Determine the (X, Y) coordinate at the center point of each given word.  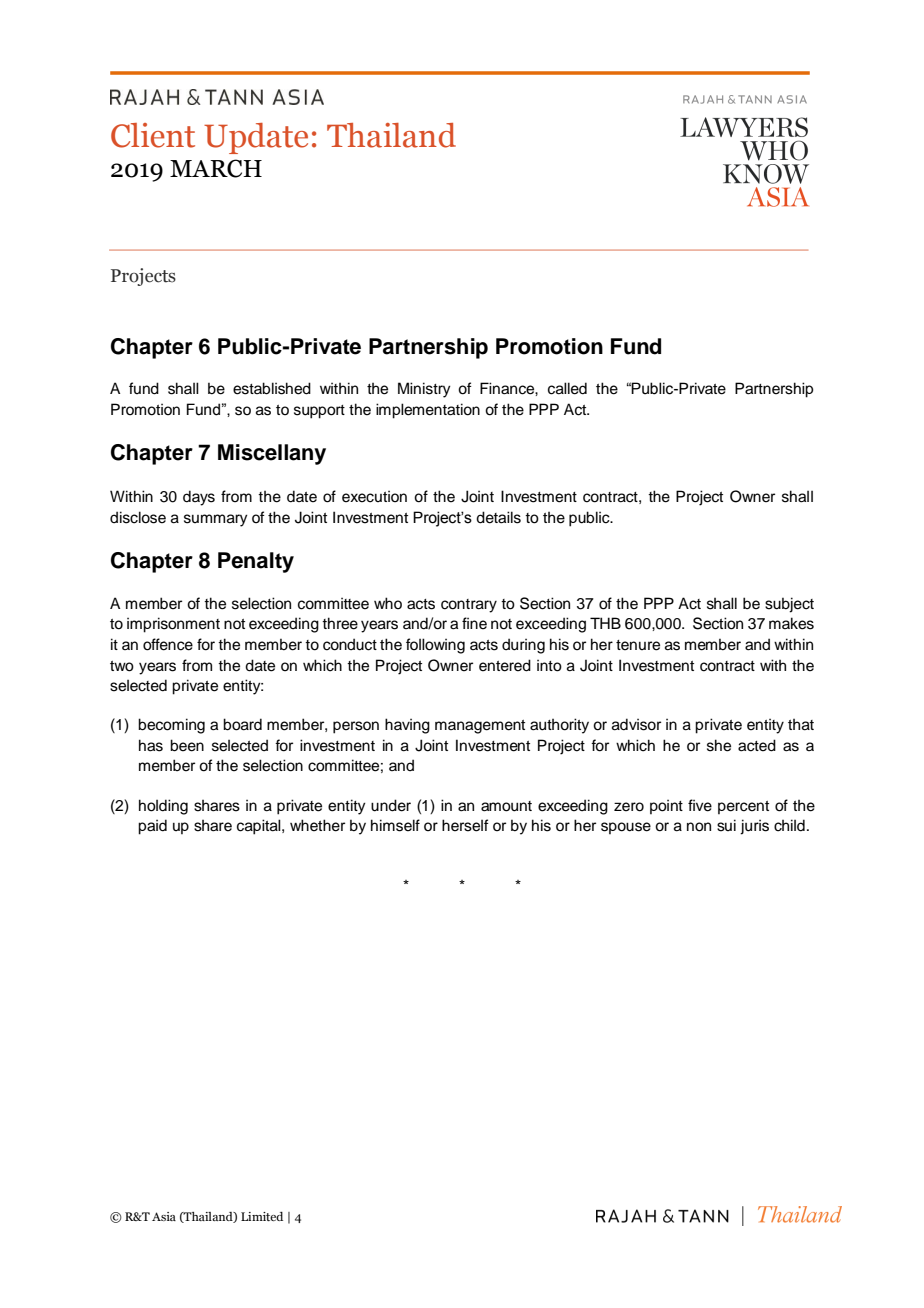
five (700, 805)
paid (152, 827)
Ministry (424, 390)
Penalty (256, 562)
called (567, 388)
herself (465, 825)
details (498, 517)
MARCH (216, 168)
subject (789, 605)
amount (506, 806)
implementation (428, 411)
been (187, 745)
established (272, 388)
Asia (164, 1216)
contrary (469, 606)
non (699, 827)
